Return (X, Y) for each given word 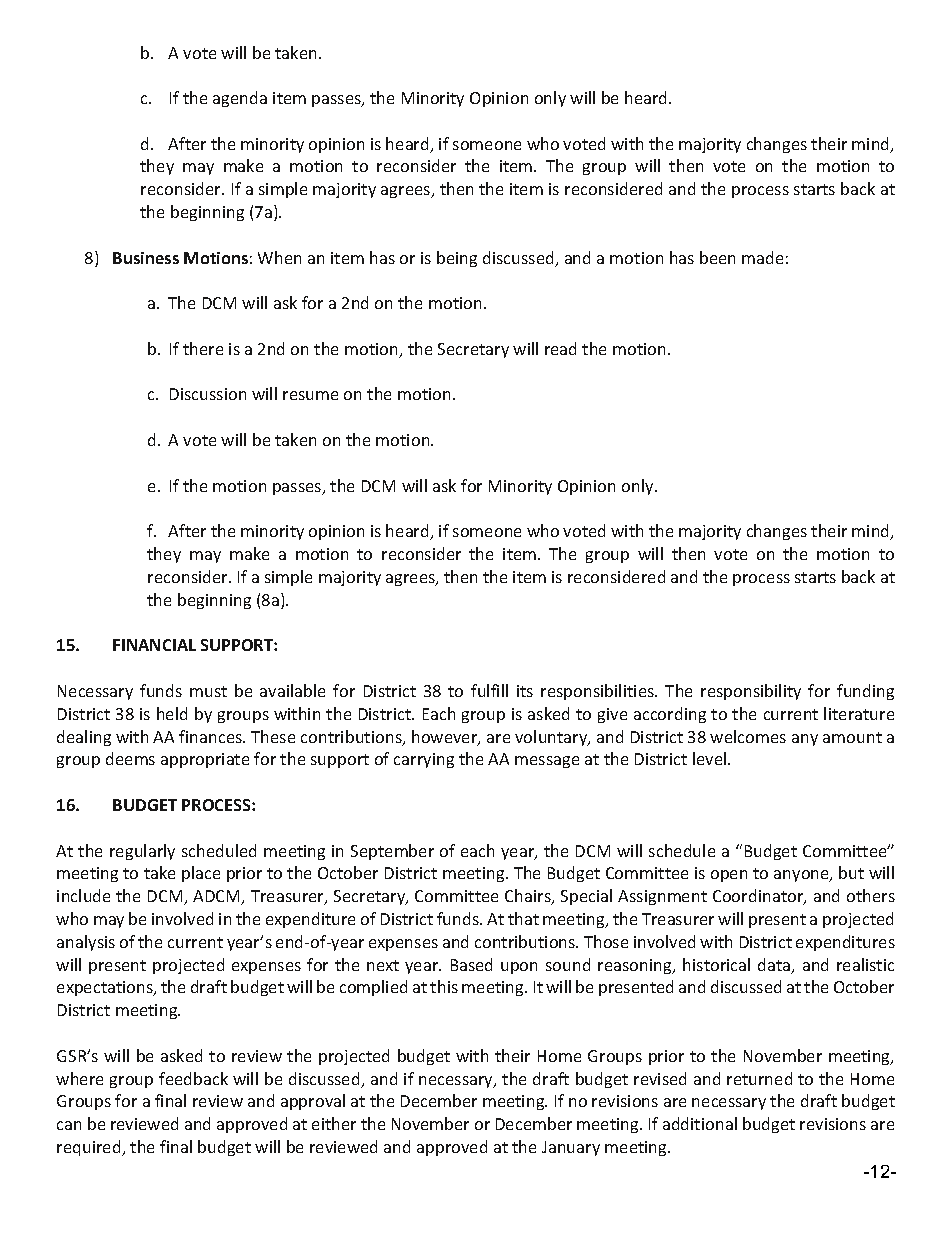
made (762, 257)
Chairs (529, 897)
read (560, 348)
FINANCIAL (154, 645)
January (571, 1148)
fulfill (489, 690)
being (457, 259)
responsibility (751, 692)
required (90, 1148)
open (729, 876)
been (717, 257)
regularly (142, 852)
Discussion (208, 394)
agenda (240, 99)
